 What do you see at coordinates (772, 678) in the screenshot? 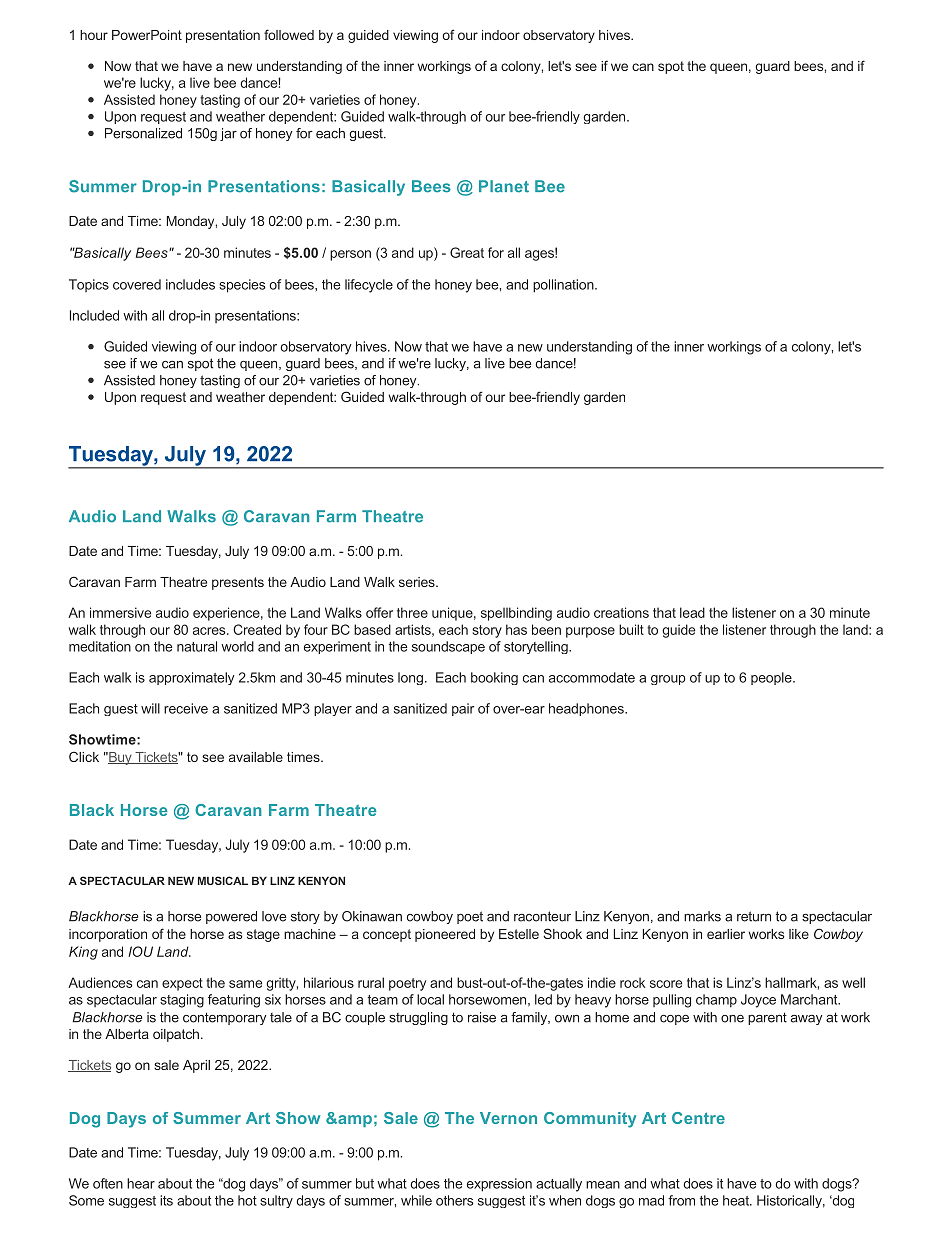
I see `people` at bounding box center [772, 678].
